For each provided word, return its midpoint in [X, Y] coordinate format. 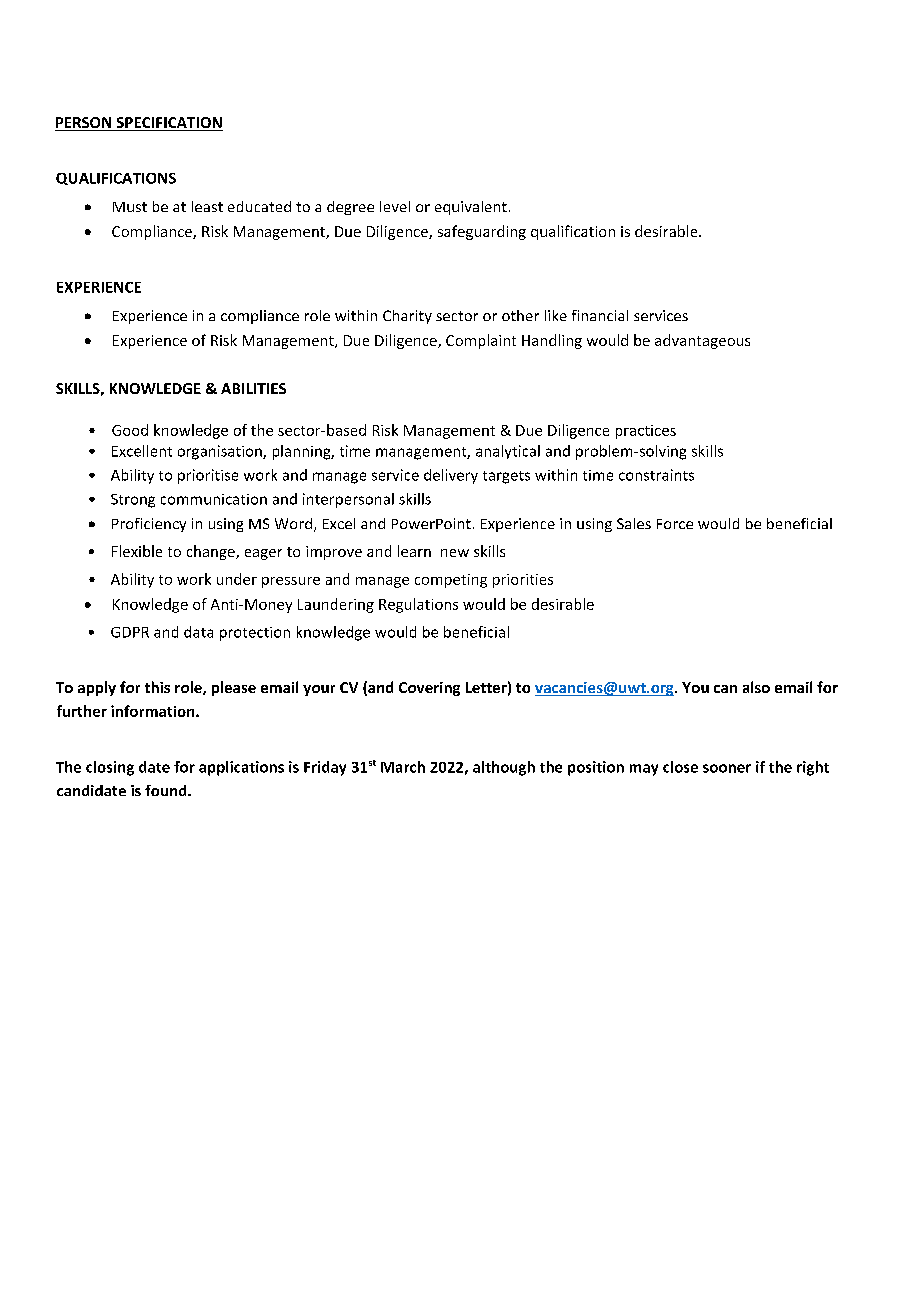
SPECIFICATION [168, 124]
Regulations [418, 605]
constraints [656, 475]
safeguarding [482, 232]
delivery [451, 476]
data [198, 632]
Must [130, 207]
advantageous [702, 341]
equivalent [471, 208]
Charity [407, 317]
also [756, 687]
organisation [221, 452]
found [167, 790]
